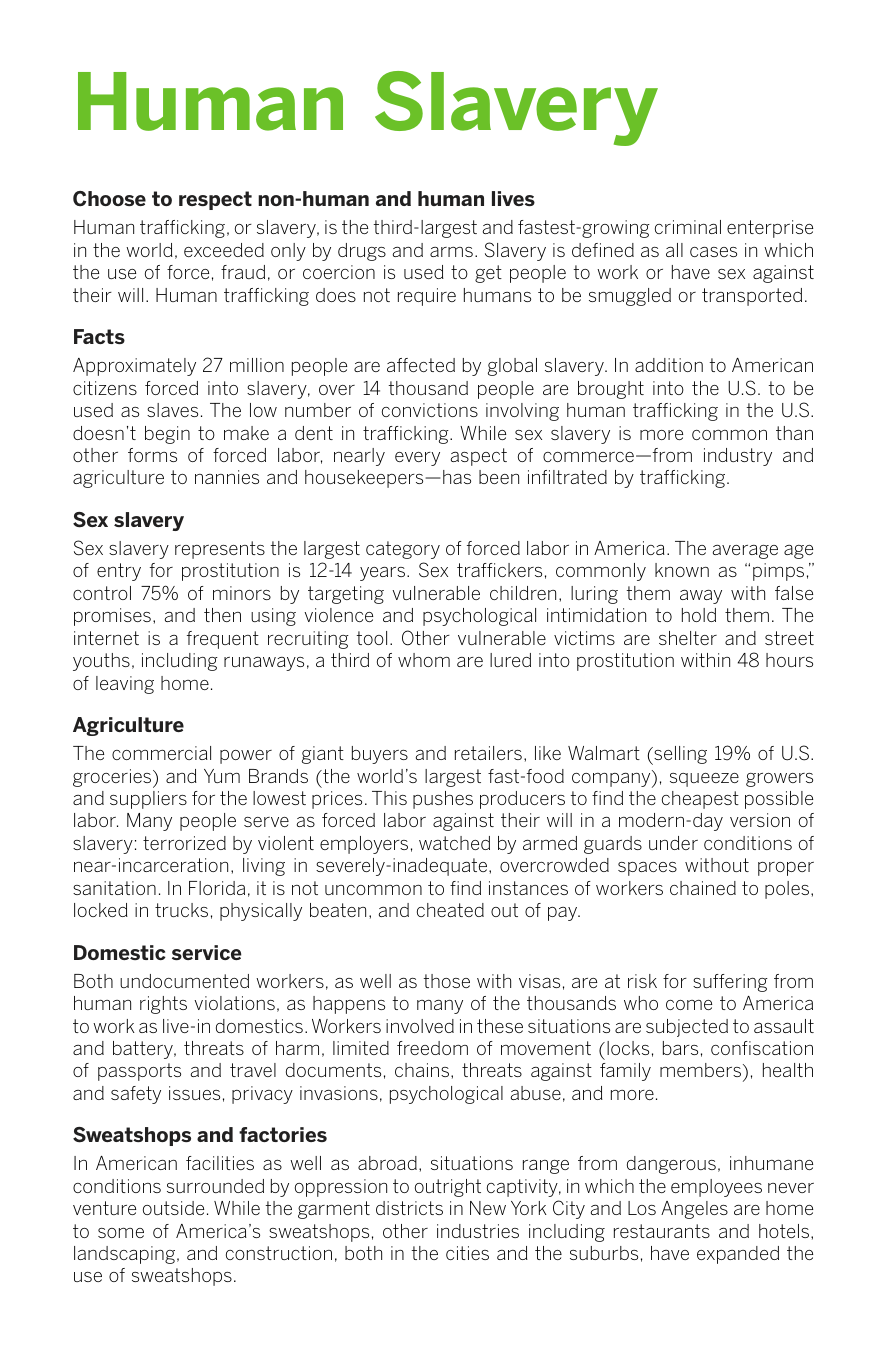  I want to click on forms, so click(152, 455).
